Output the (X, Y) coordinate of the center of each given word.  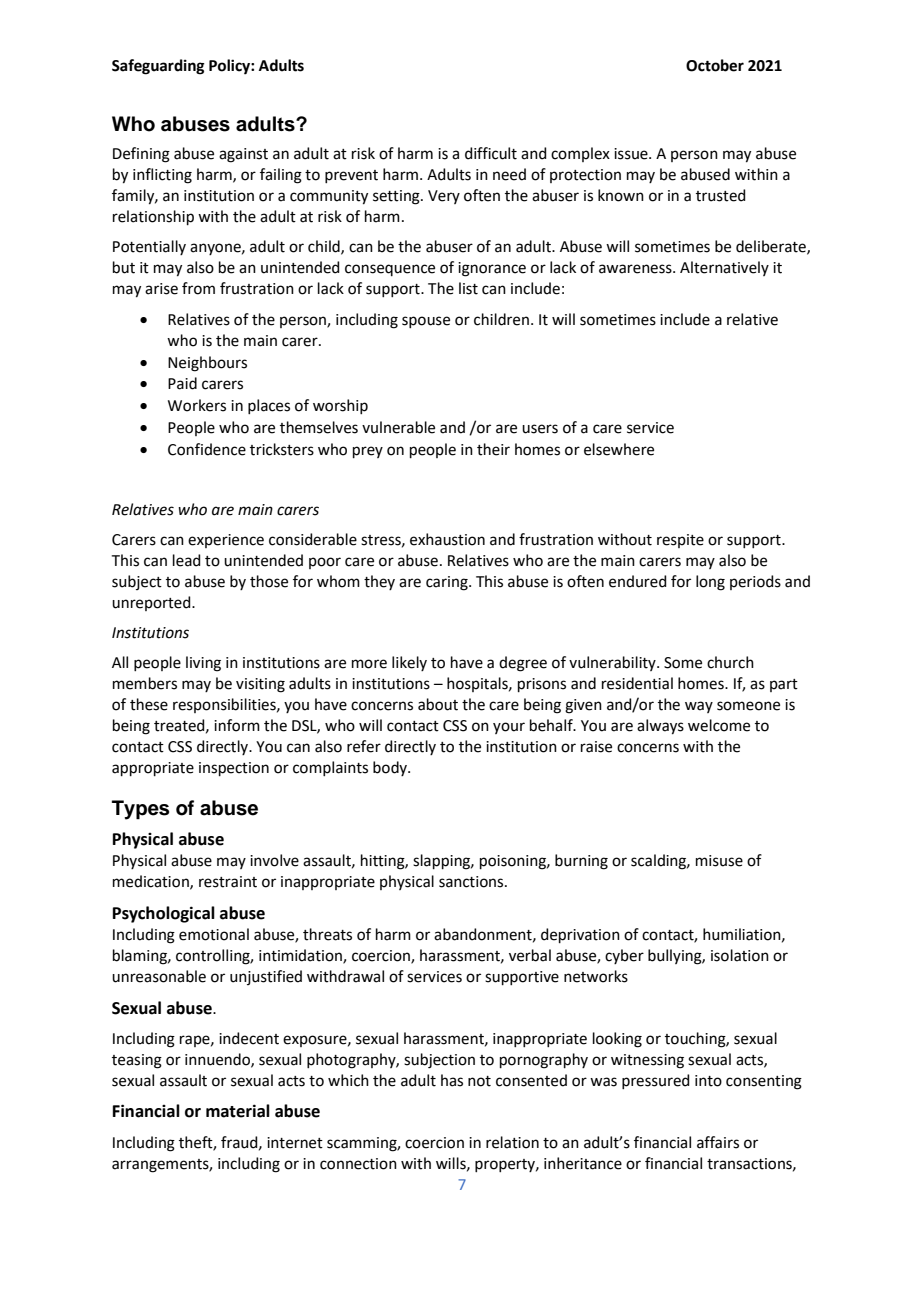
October (715, 65)
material (238, 1111)
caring (448, 583)
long (710, 583)
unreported (152, 603)
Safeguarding (158, 67)
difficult (491, 153)
